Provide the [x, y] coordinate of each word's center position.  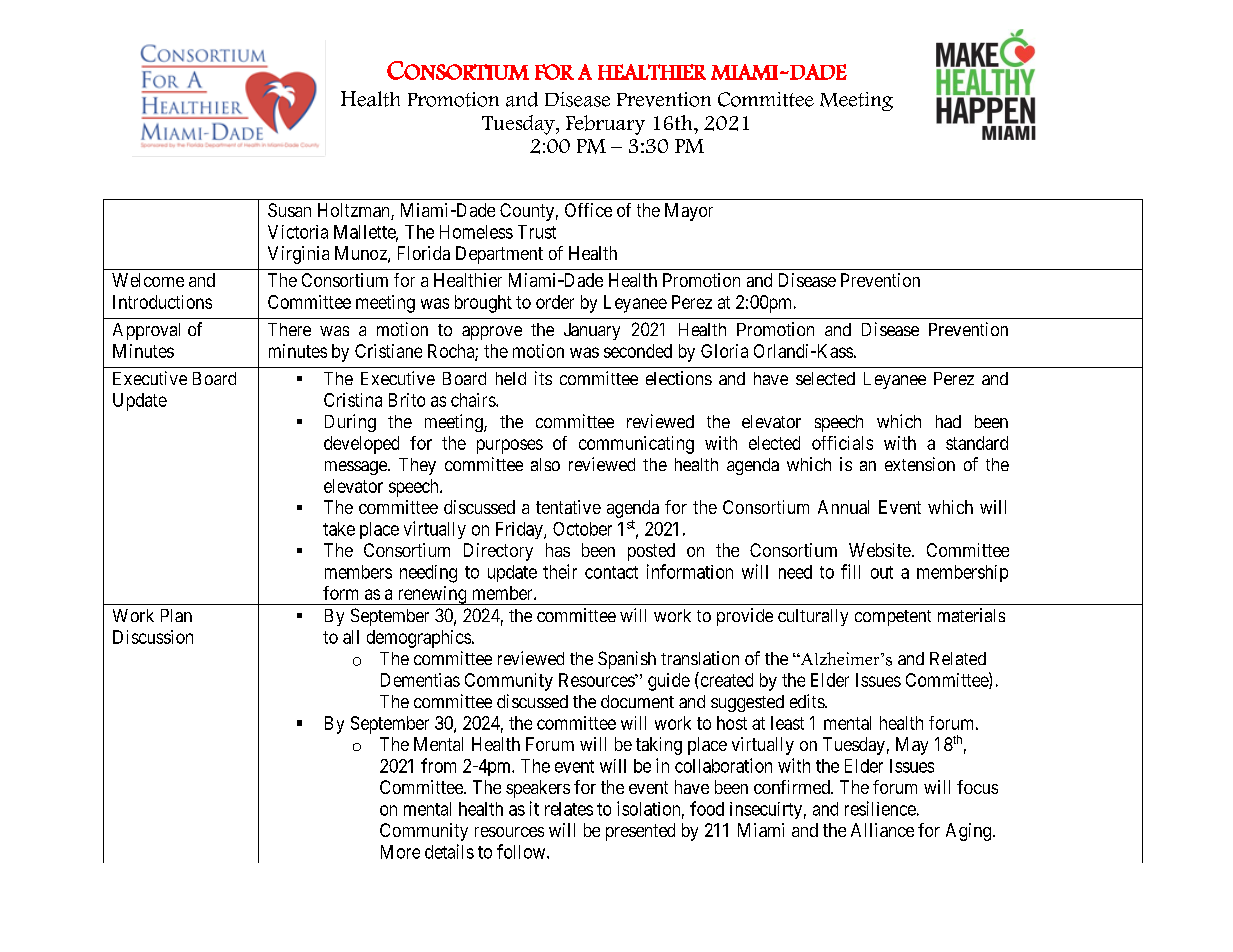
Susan [289, 210]
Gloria [724, 351]
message [357, 468]
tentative [568, 507]
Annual [843, 507]
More [400, 852]
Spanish [627, 660]
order [555, 302]
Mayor [689, 212]
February [605, 125]
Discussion [153, 637]
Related [958, 658]
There [289, 329]
